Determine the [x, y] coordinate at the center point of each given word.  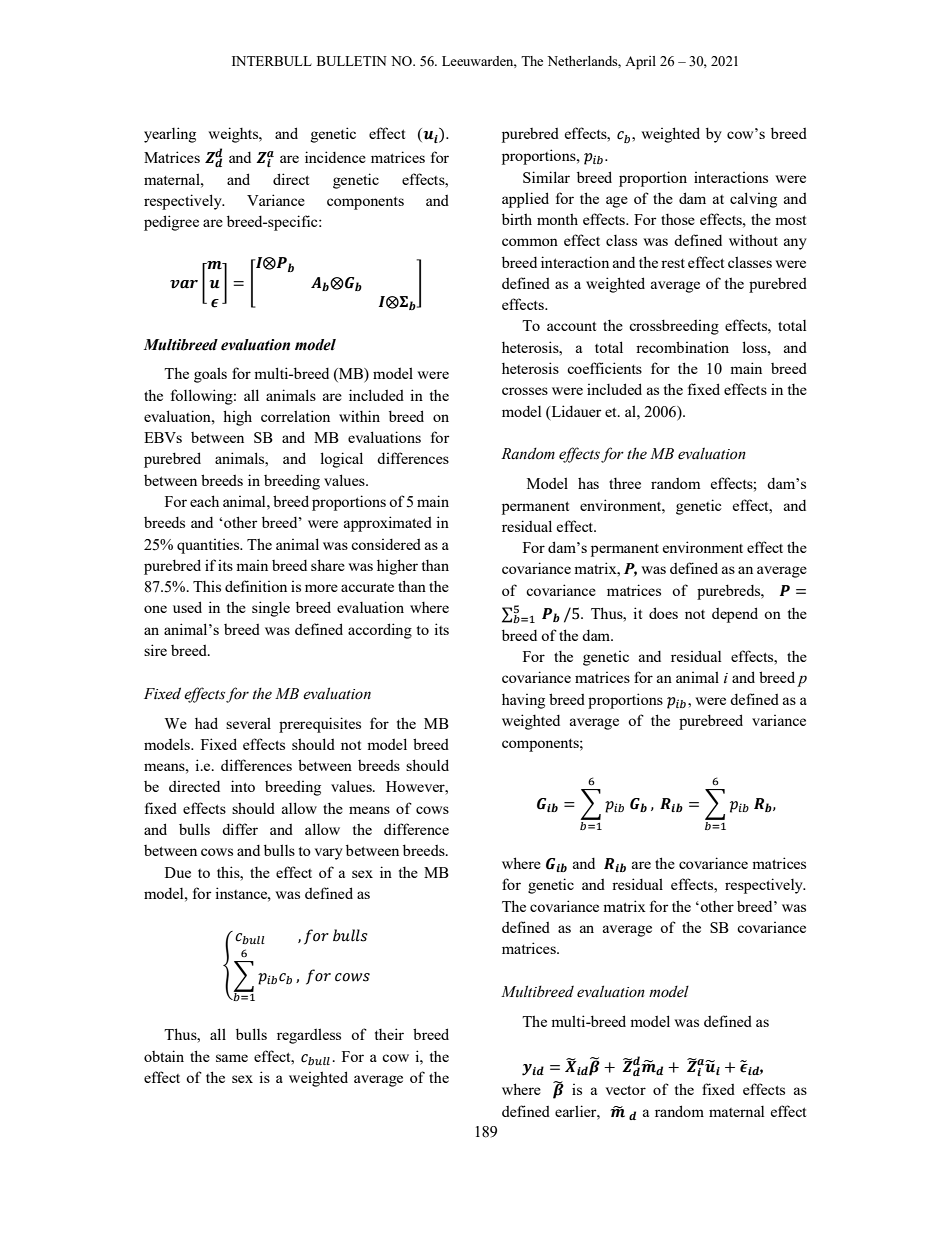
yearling [170, 135]
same [232, 1058]
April [640, 63]
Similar [546, 177]
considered [386, 544]
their [389, 1034]
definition [256, 586]
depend [735, 615]
